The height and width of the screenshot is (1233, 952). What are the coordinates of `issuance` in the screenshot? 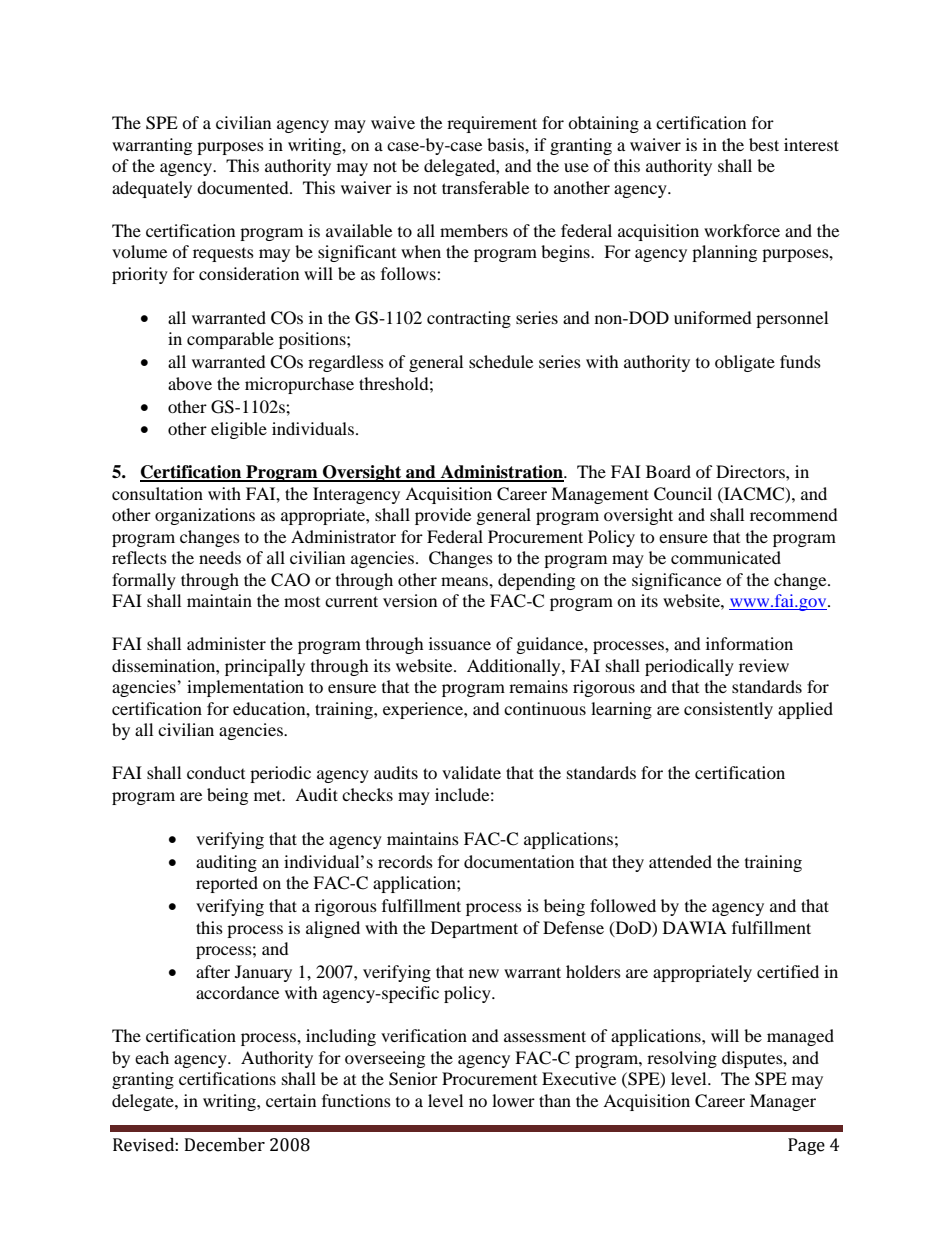 It's located at (460, 643).
